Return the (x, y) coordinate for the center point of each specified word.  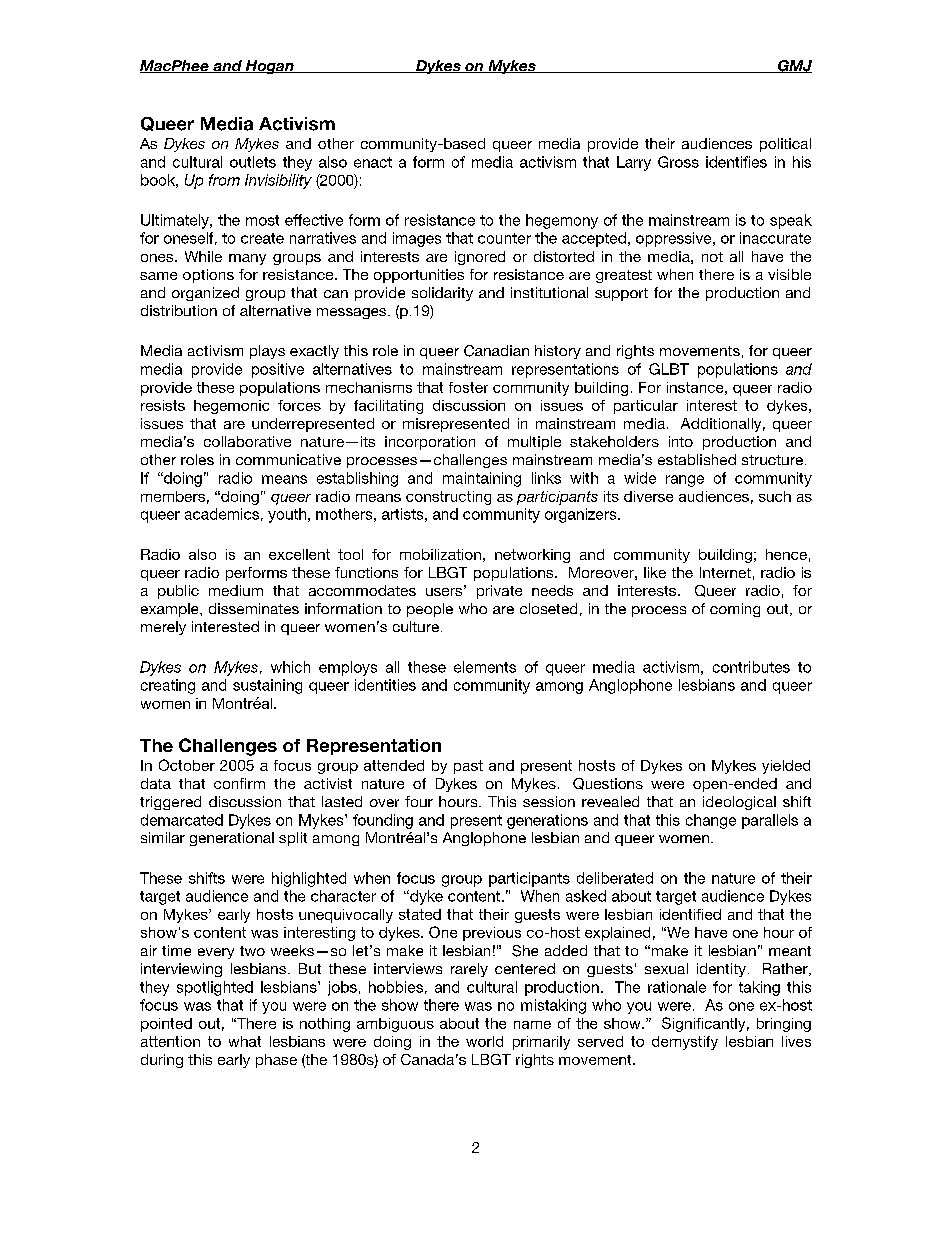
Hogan (269, 67)
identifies (736, 162)
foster (468, 387)
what (245, 1041)
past (468, 767)
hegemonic (231, 407)
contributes (751, 667)
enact (373, 162)
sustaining (267, 686)
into (681, 441)
